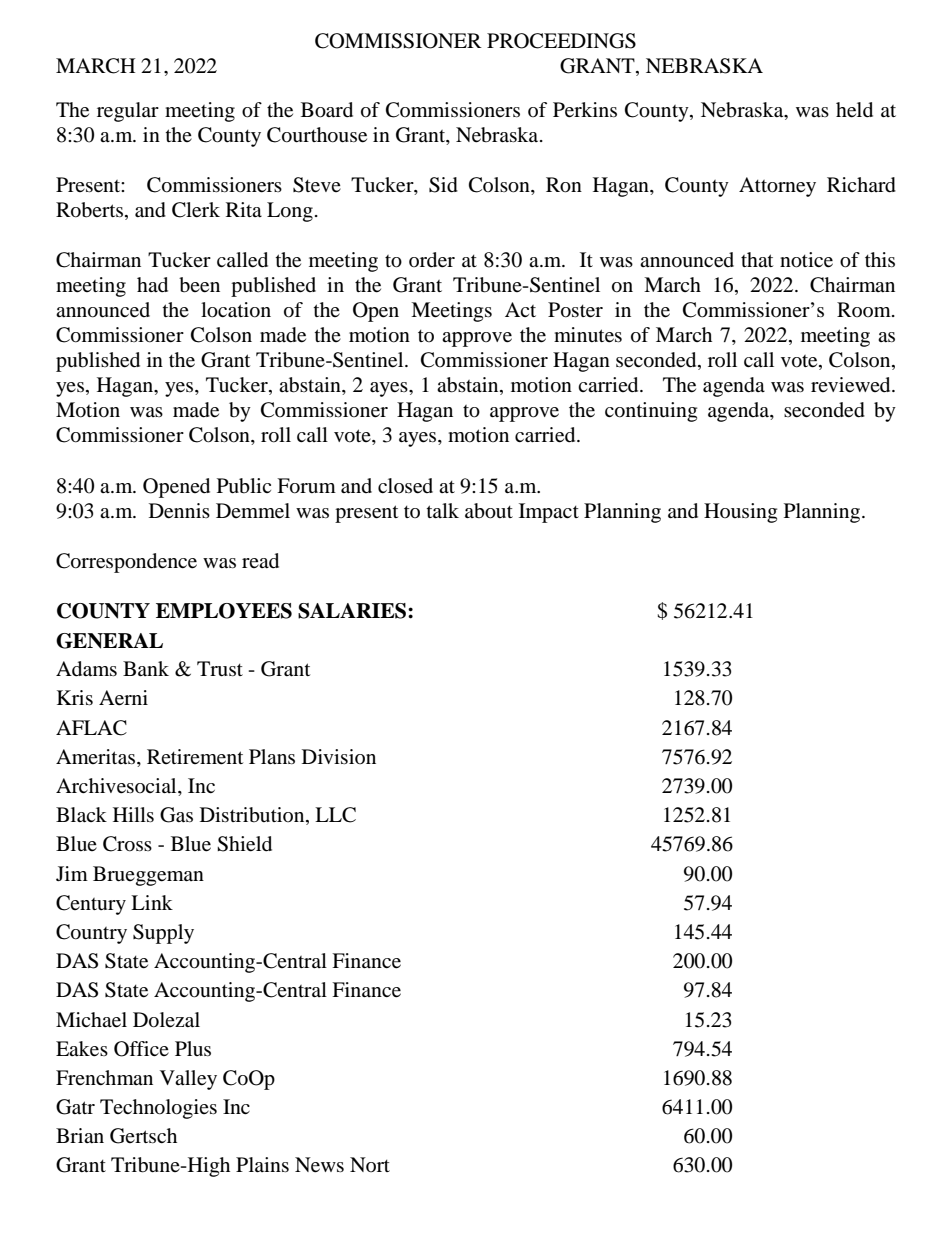 The height and width of the image is (1233, 952). What do you see at coordinates (319, 1165) in the image?
I see `News` at bounding box center [319, 1165].
